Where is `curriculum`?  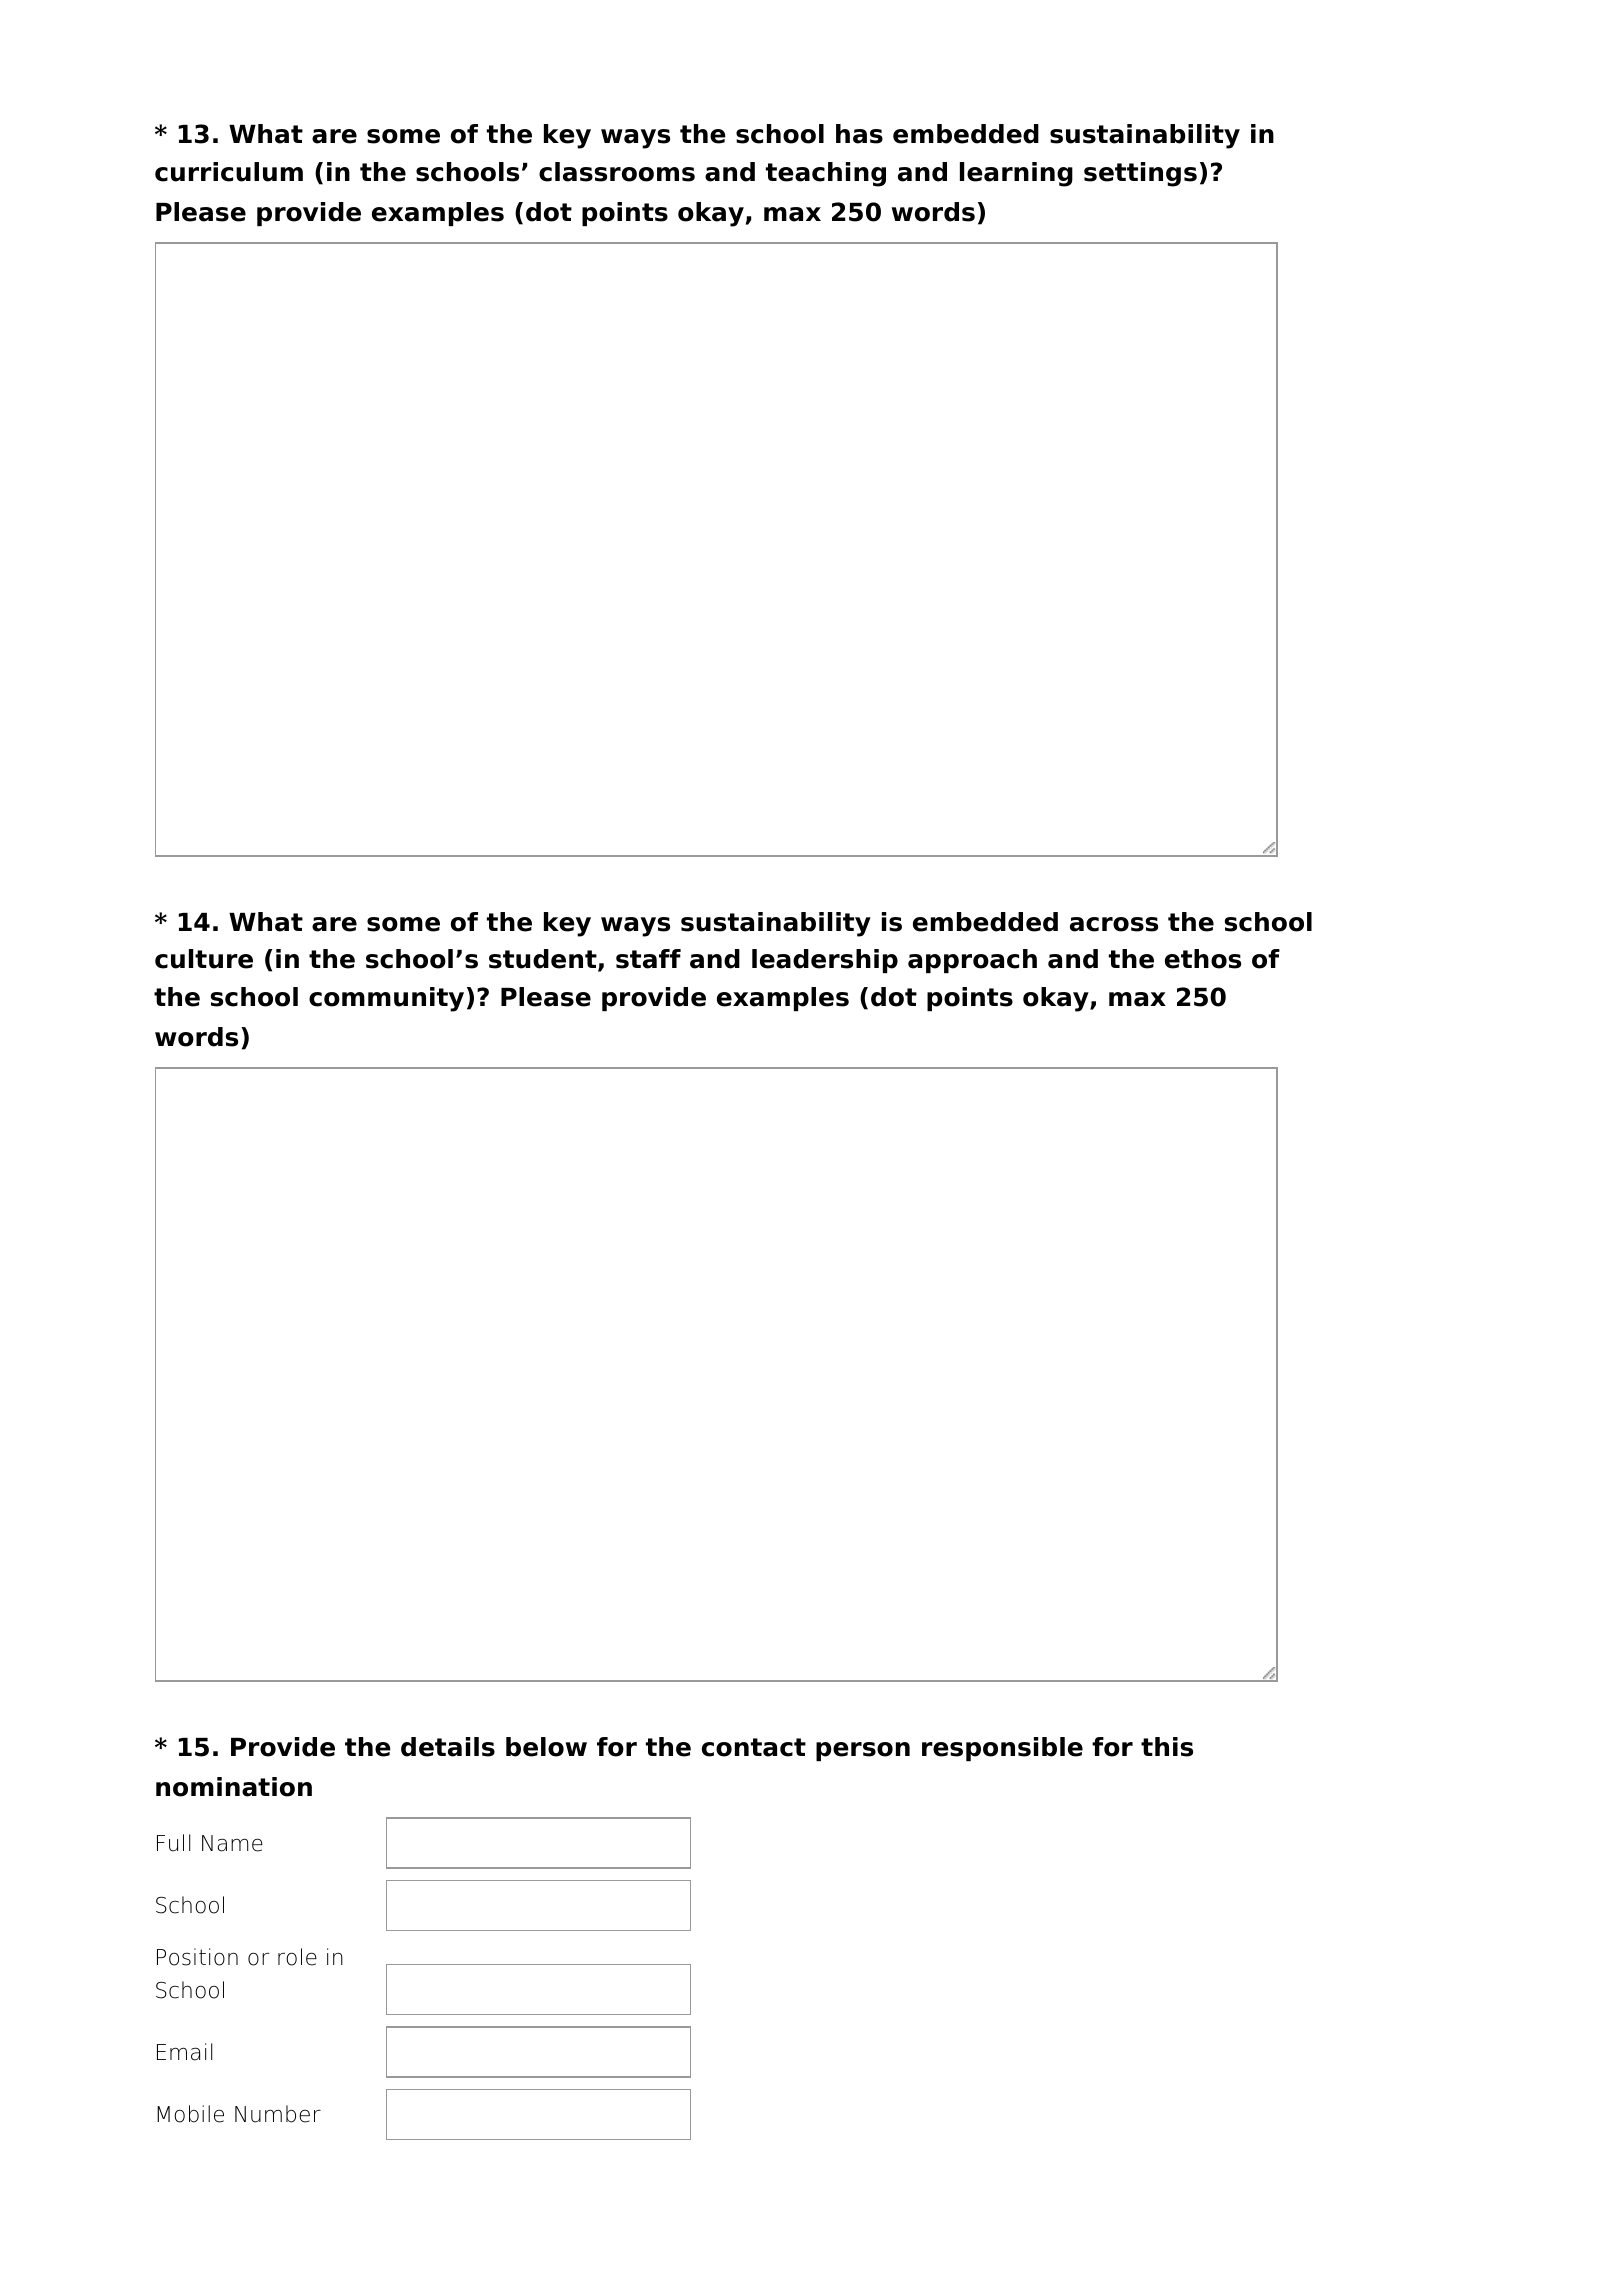
curriculum is located at coordinates (229, 172).
